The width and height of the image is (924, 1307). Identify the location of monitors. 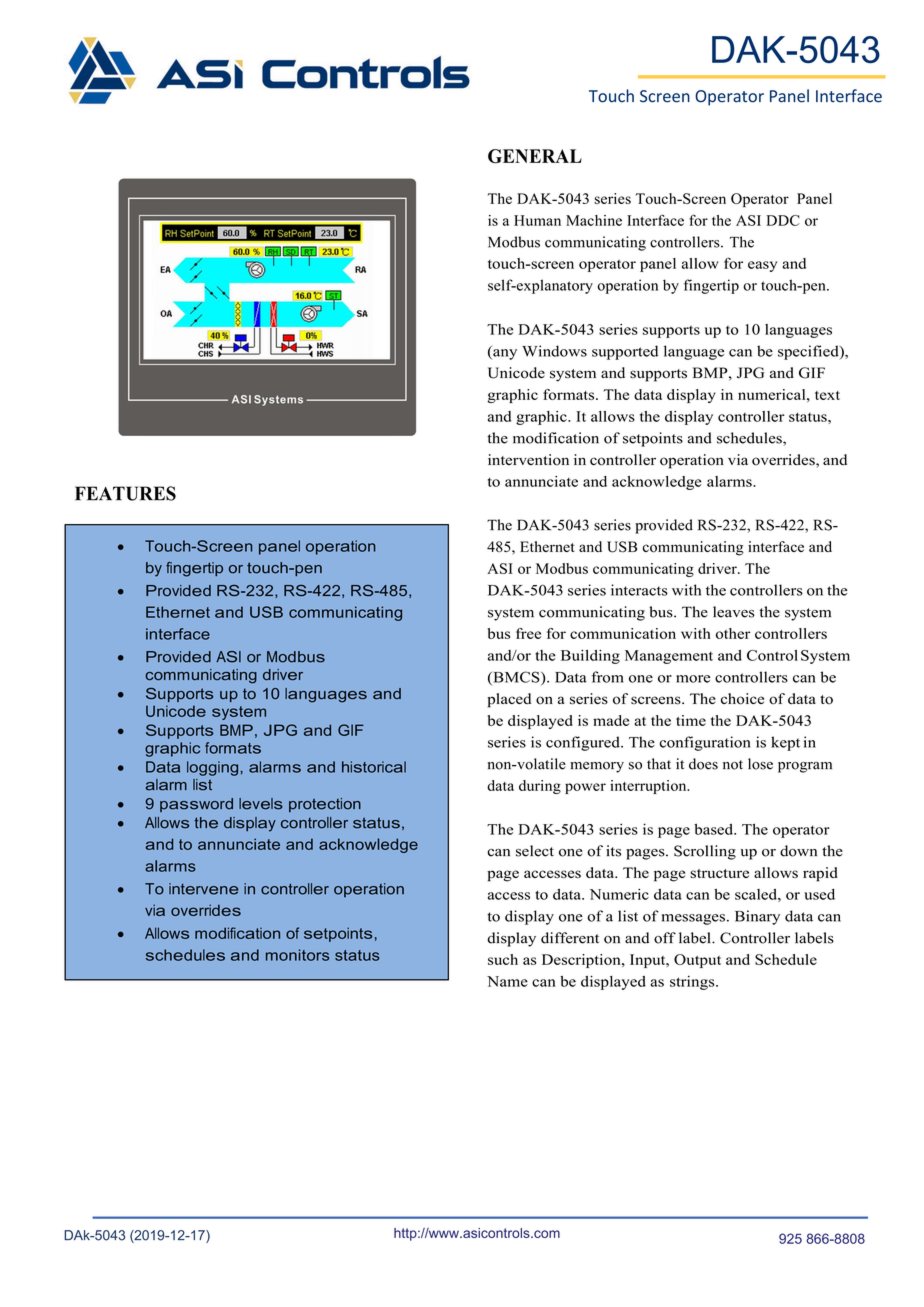
(297, 955).
